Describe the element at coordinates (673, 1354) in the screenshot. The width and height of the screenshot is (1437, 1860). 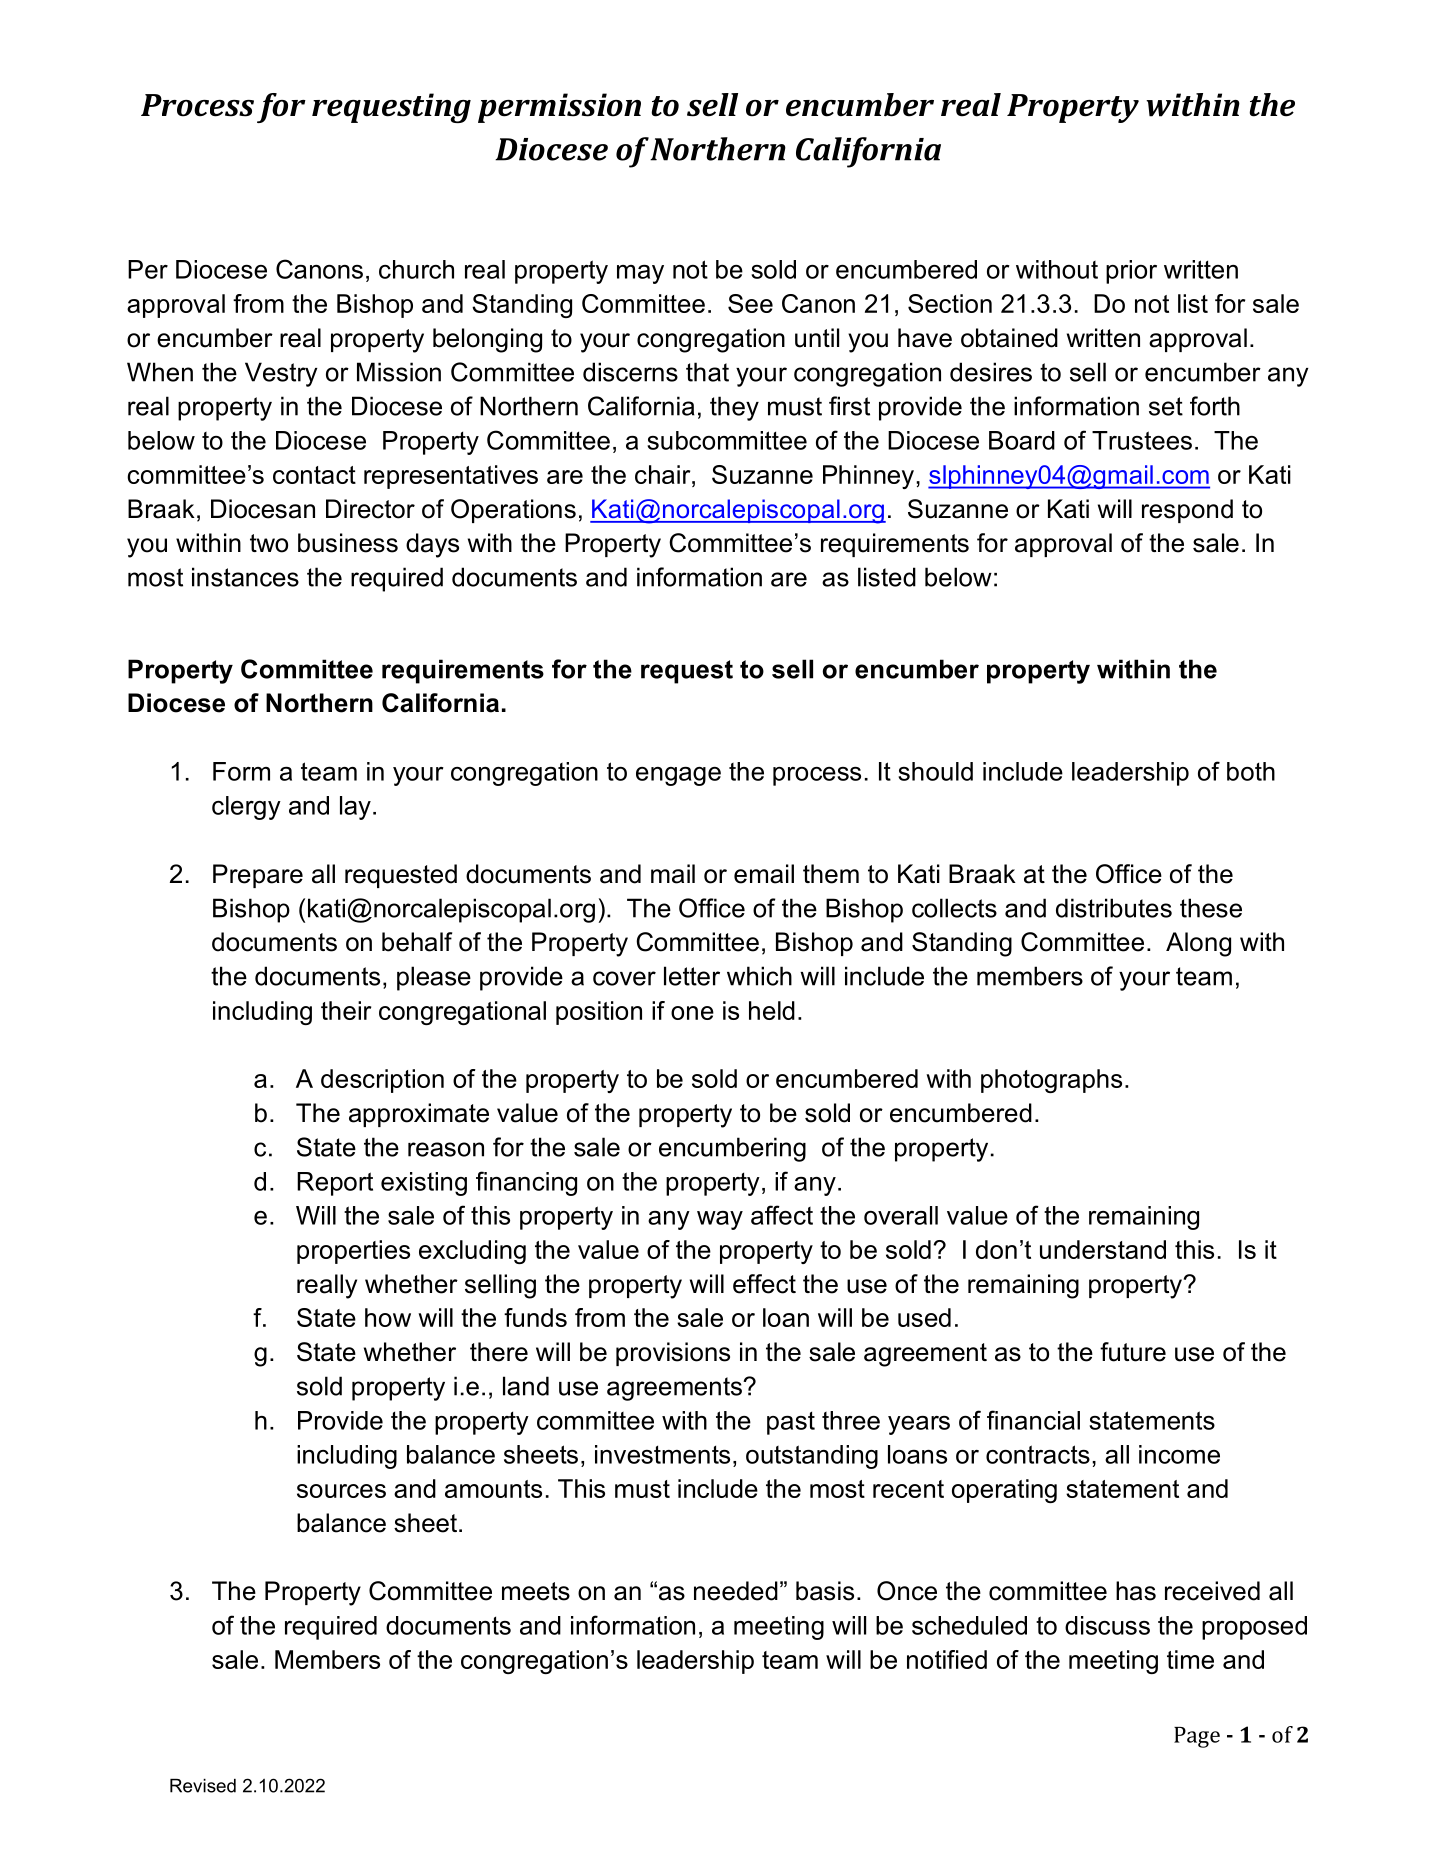
I see `provisions` at that location.
